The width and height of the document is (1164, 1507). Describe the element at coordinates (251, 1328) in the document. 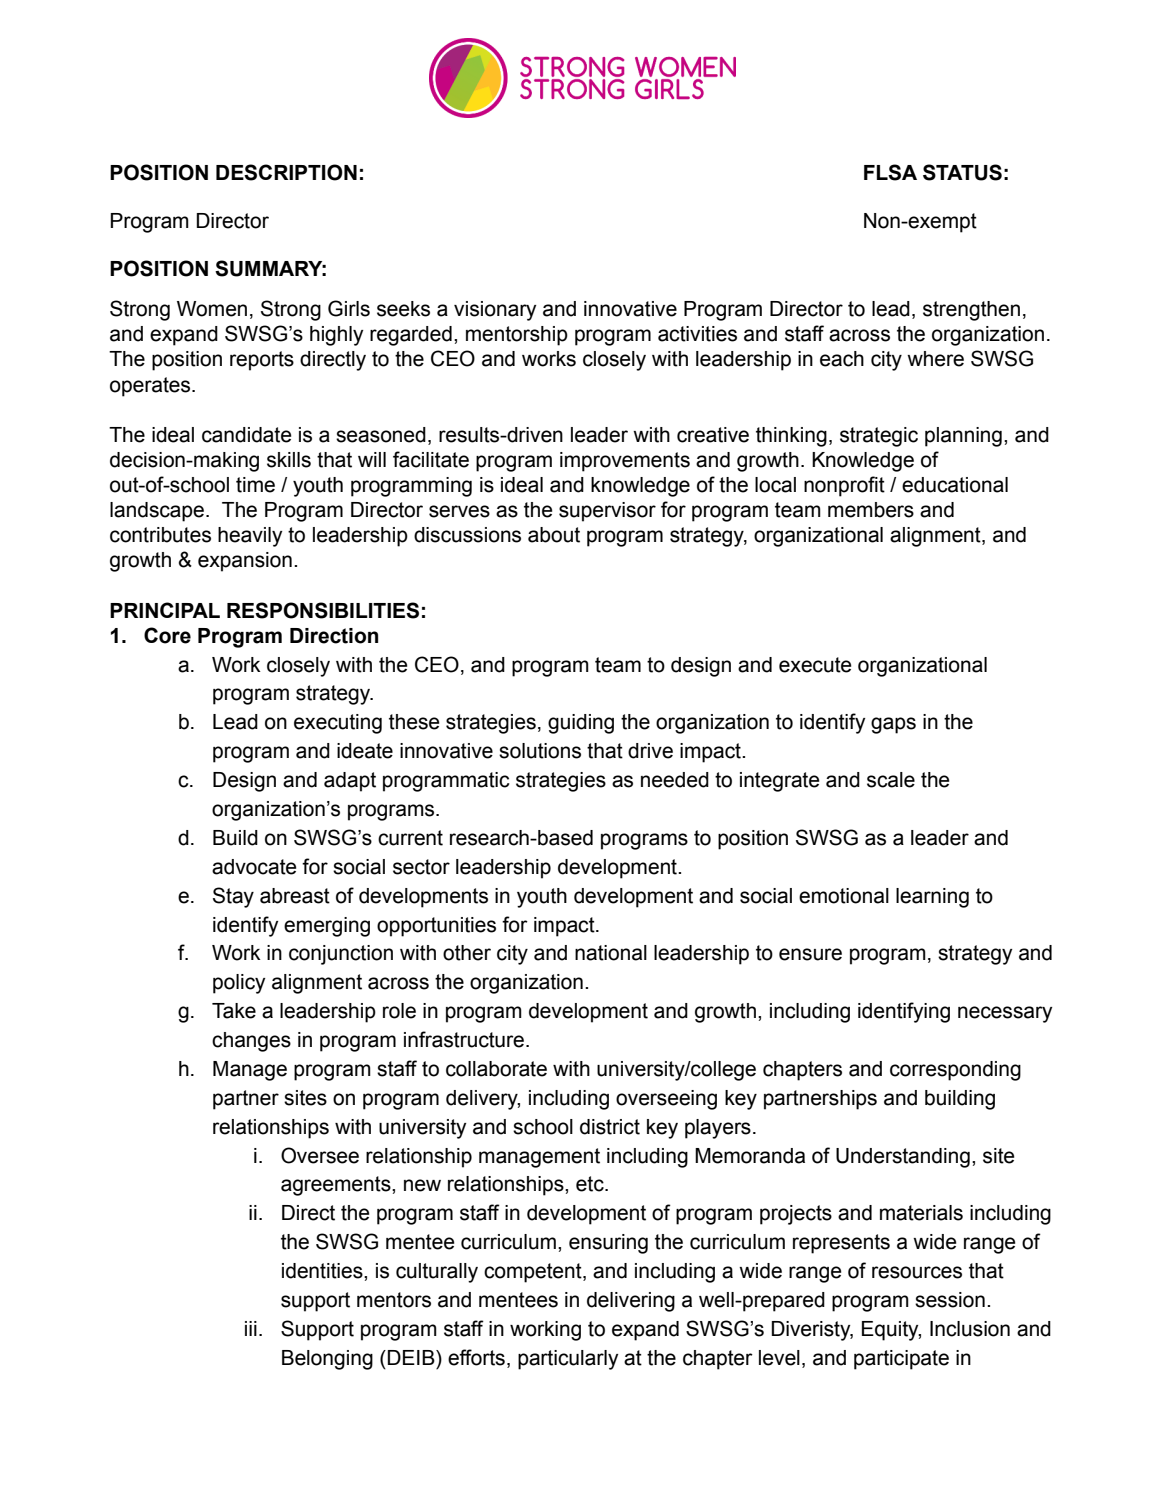

I see `iii` at that location.
